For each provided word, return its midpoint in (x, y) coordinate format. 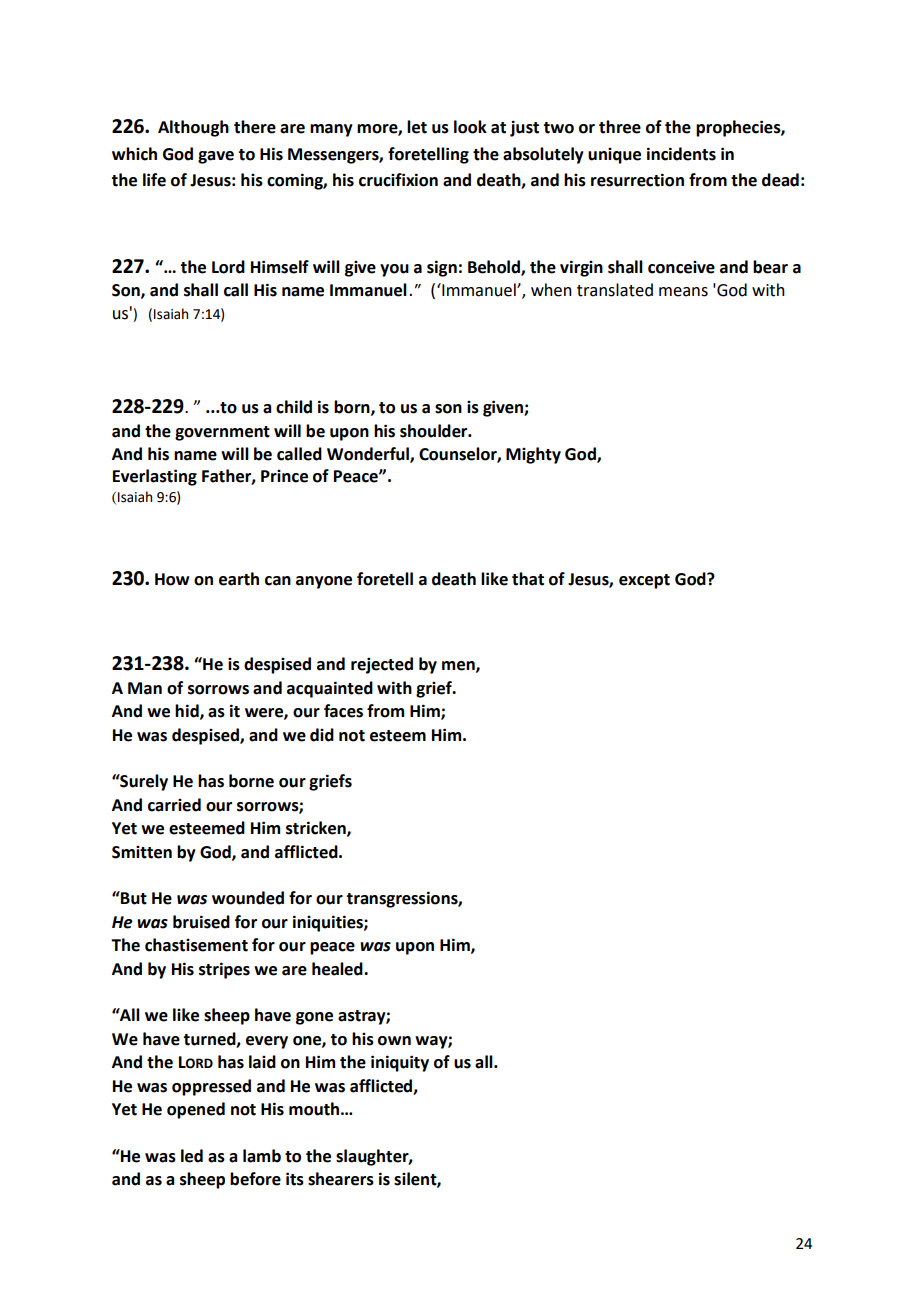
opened (196, 1110)
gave (216, 157)
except (644, 581)
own (394, 1041)
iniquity (400, 1063)
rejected (382, 665)
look (470, 127)
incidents (681, 154)
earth (239, 579)
